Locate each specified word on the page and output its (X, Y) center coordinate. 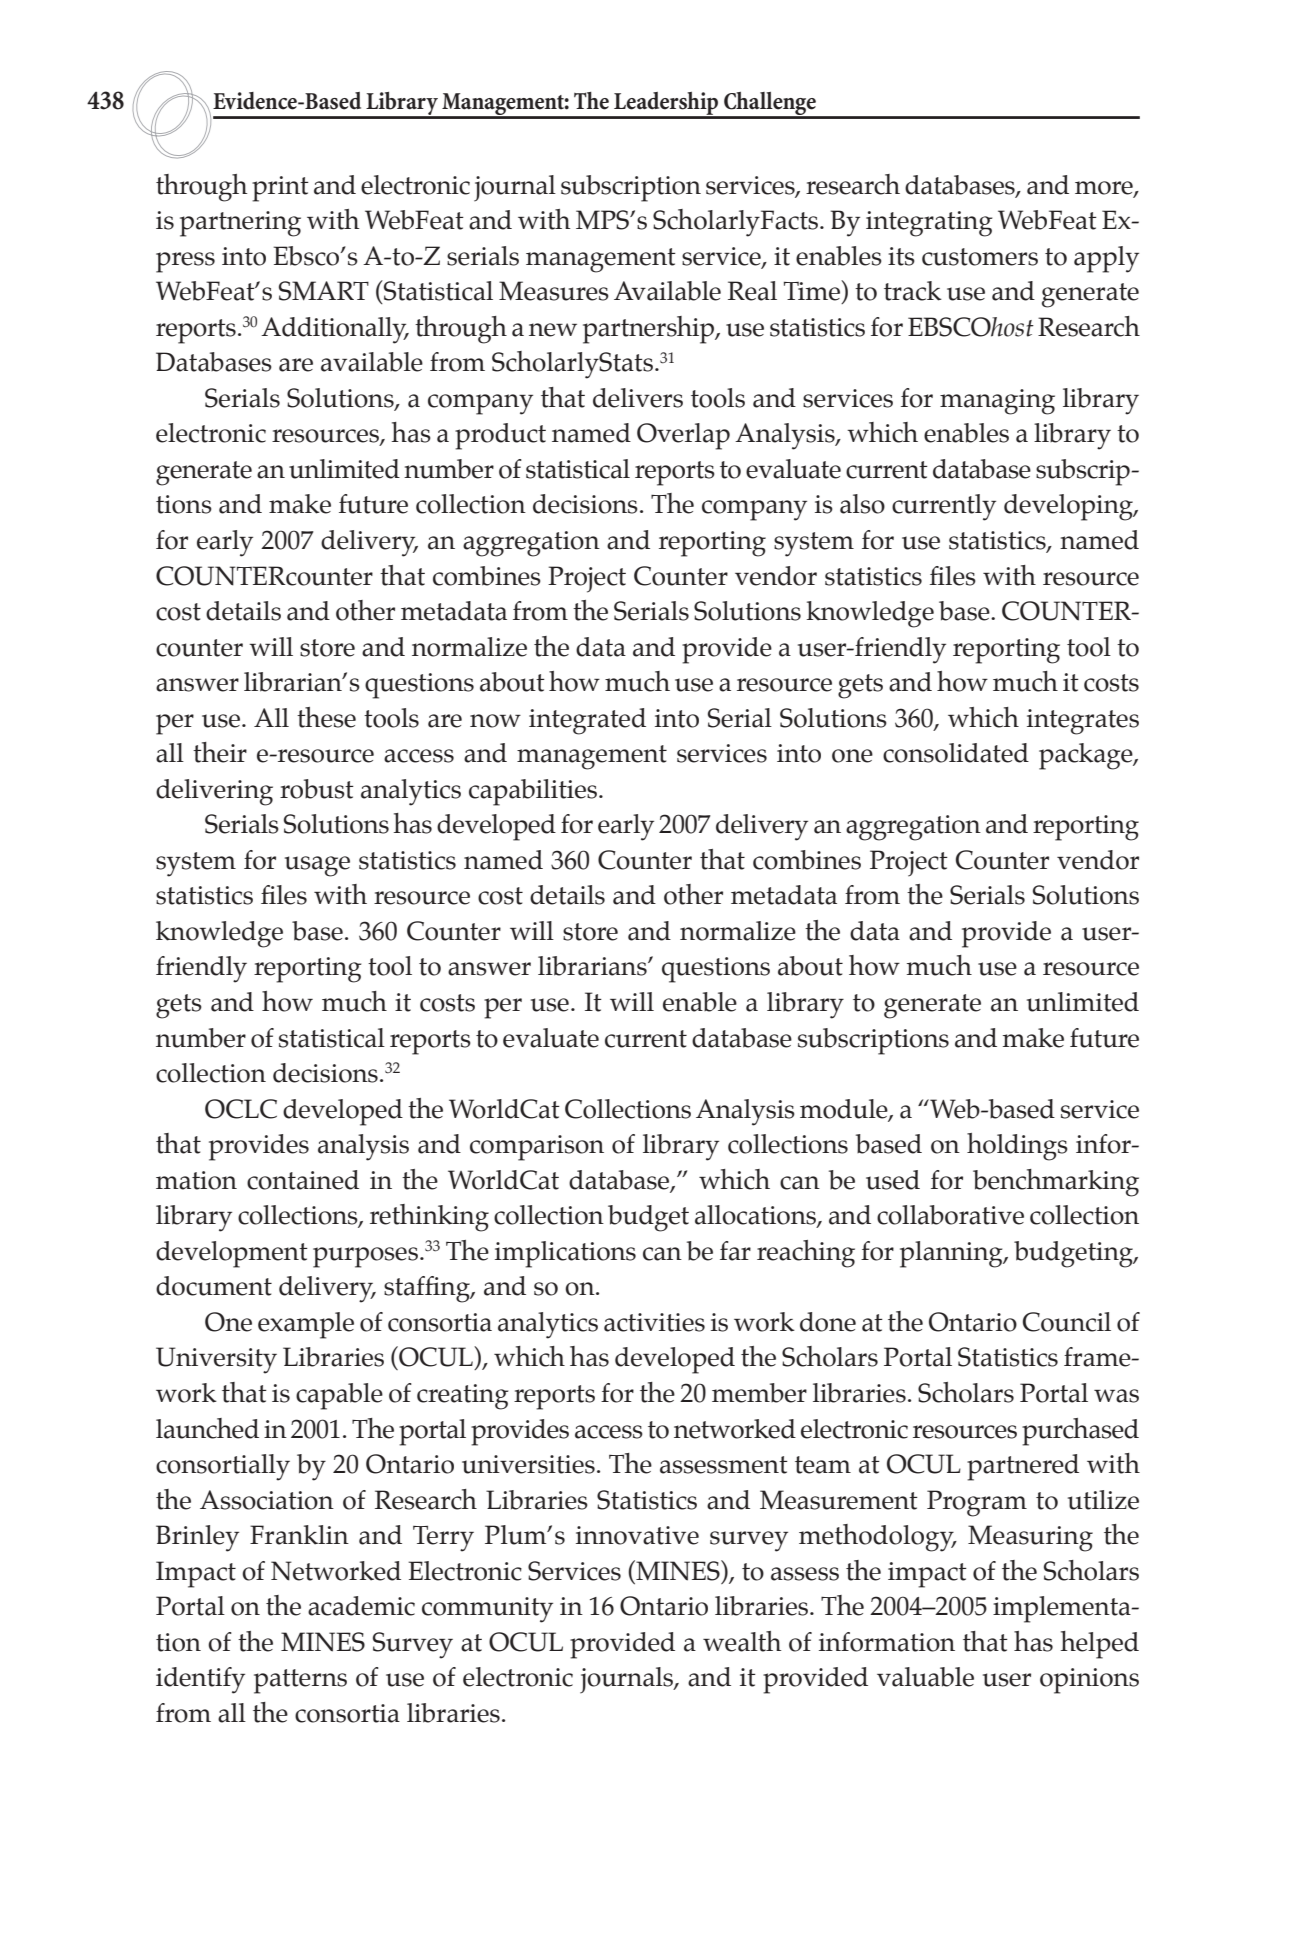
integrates (1083, 722)
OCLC (241, 1109)
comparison (537, 1148)
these (326, 717)
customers (980, 257)
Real (752, 291)
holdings (1017, 1147)
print (280, 189)
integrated (587, 721)
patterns (300, 1681)
